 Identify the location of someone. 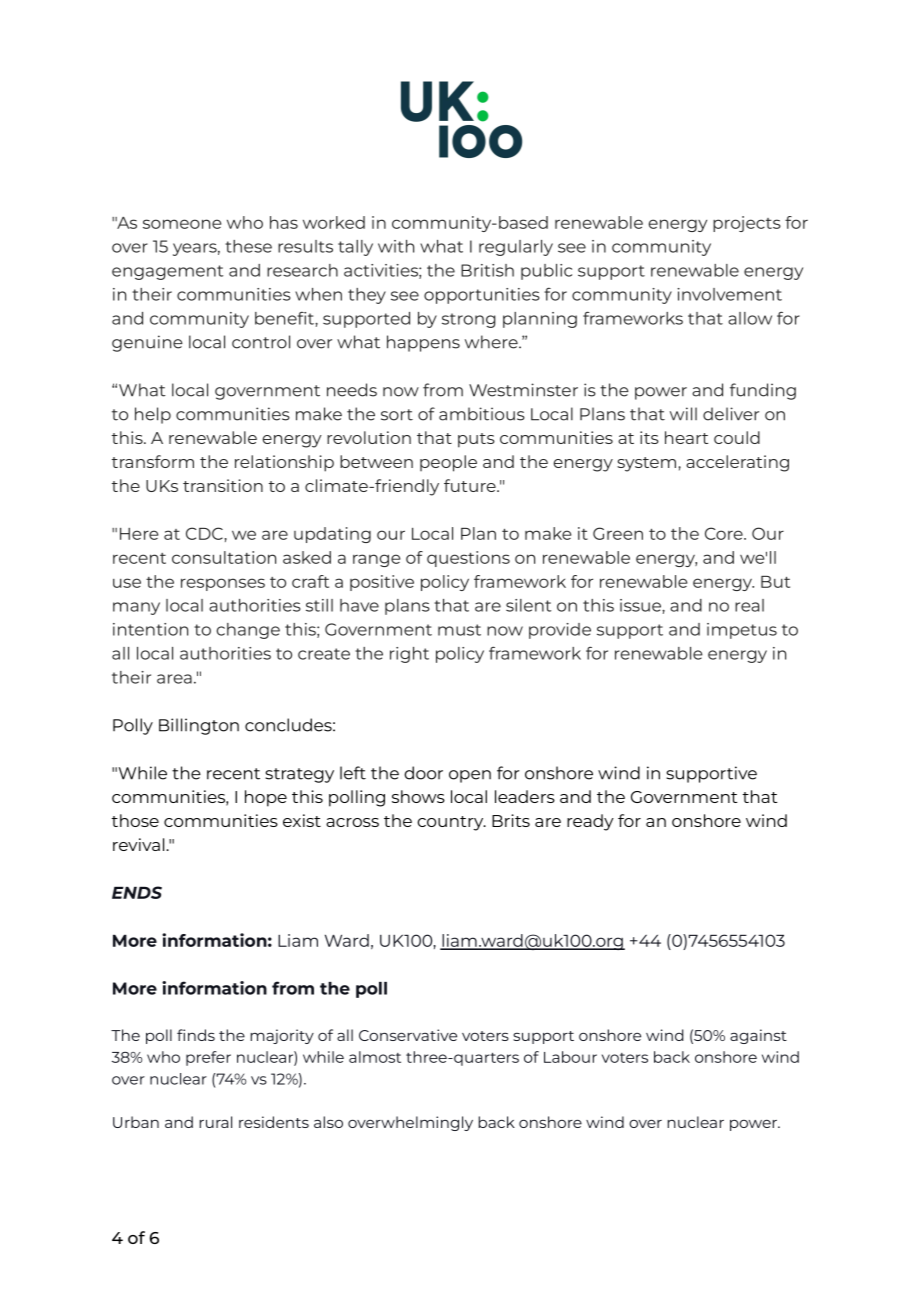
(182, 224).
